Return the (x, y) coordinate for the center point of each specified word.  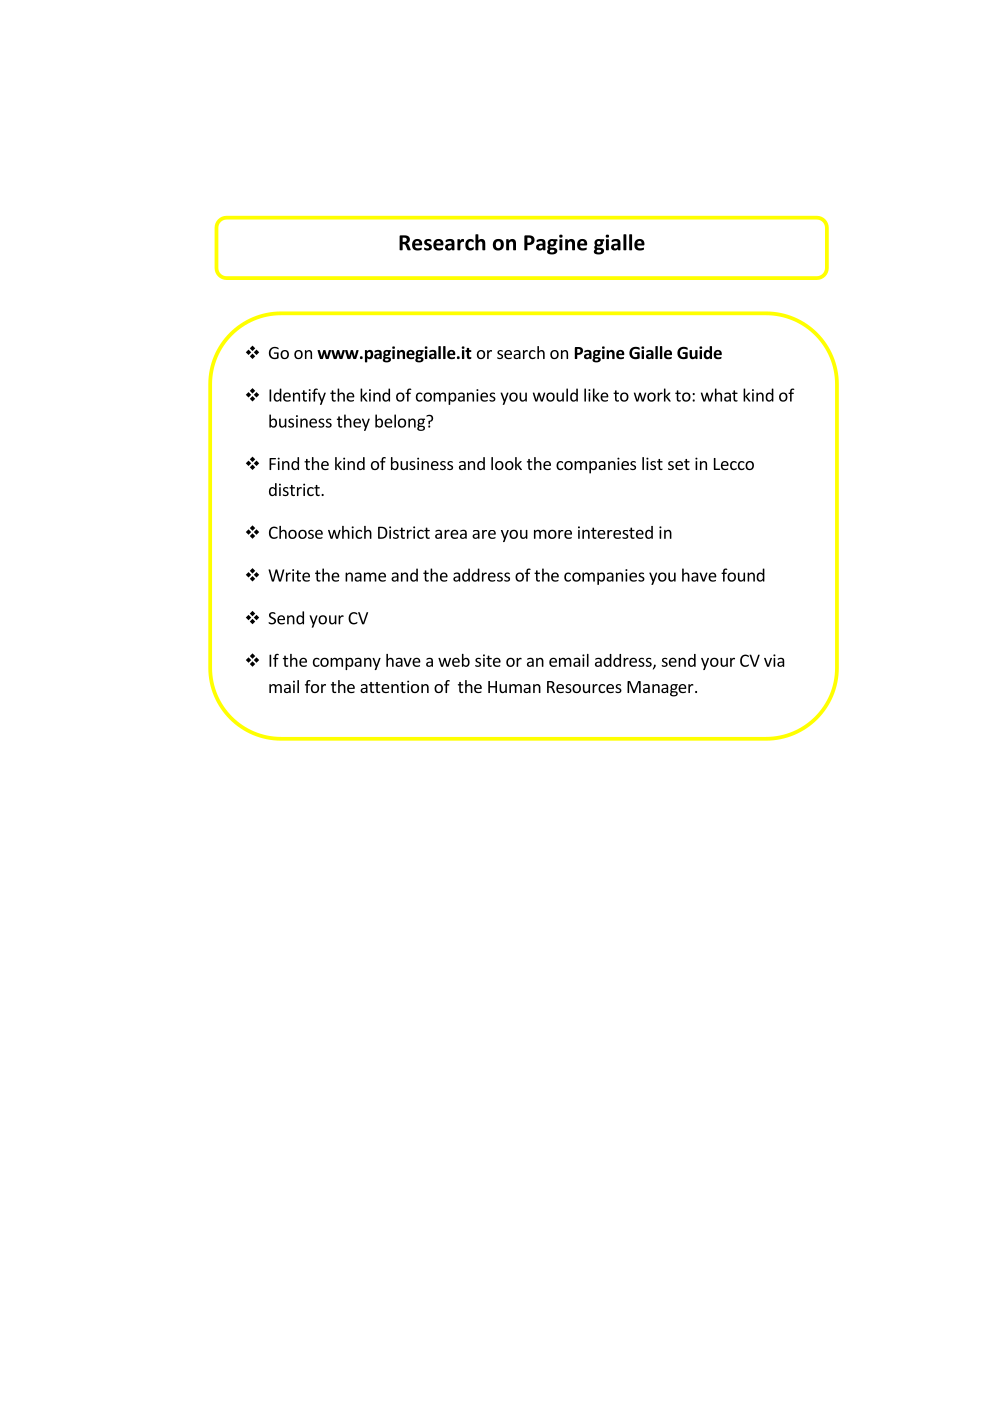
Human (514, 687)
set (679, 464)
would (555, 395)
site (488, 660)
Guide (699, 353)
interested (615, 532)
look (506, 463)
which (350, 532)
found (743, 575)
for (315, 686)
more (553, 534)
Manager (661, 689)
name (365, 577)
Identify (297, 396)
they (353, 422)
